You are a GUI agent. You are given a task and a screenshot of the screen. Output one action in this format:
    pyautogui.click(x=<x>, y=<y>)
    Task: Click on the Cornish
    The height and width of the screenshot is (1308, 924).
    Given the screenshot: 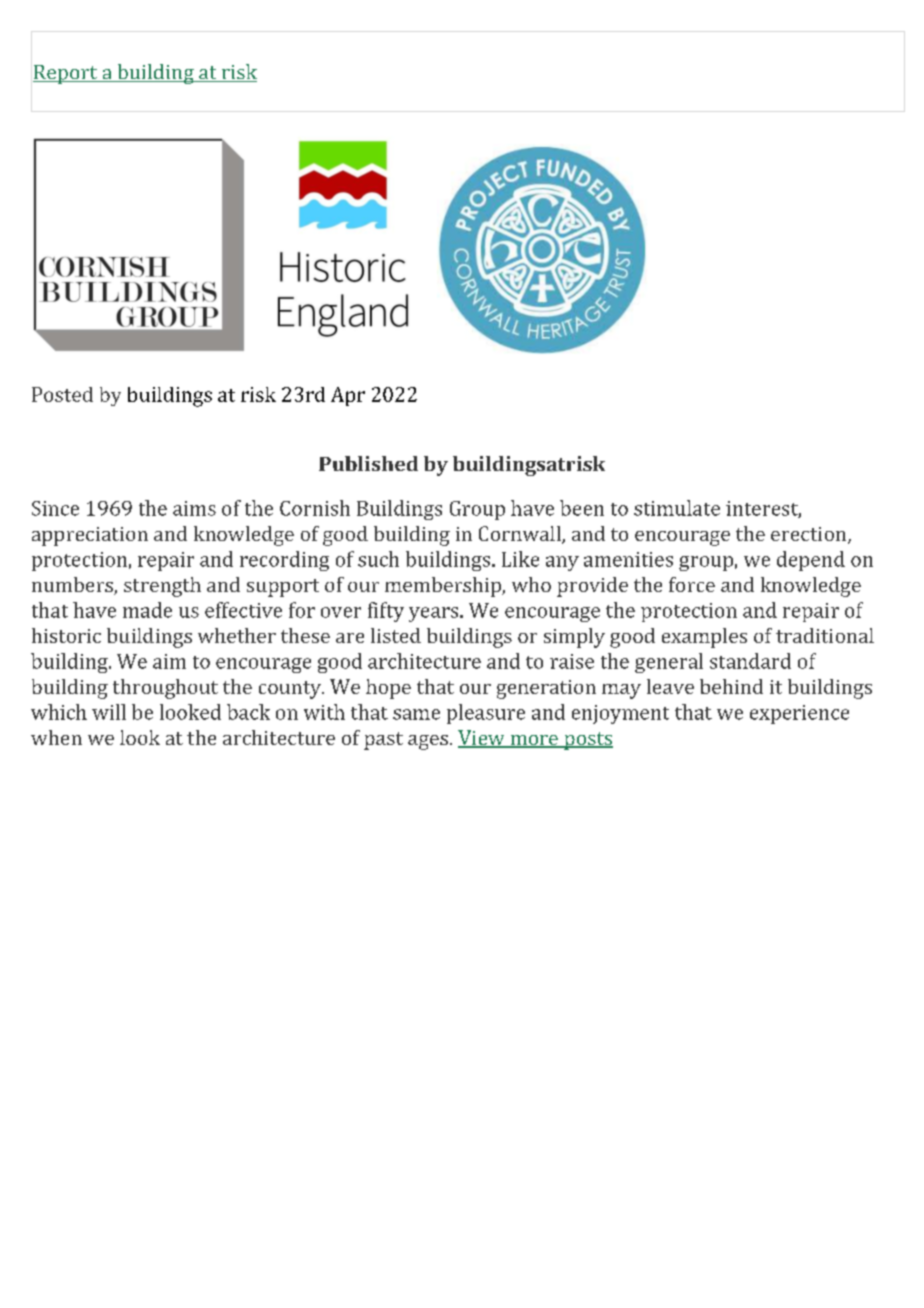 What is the action you would take?
    pyautogui.click(x=315, y=508)
